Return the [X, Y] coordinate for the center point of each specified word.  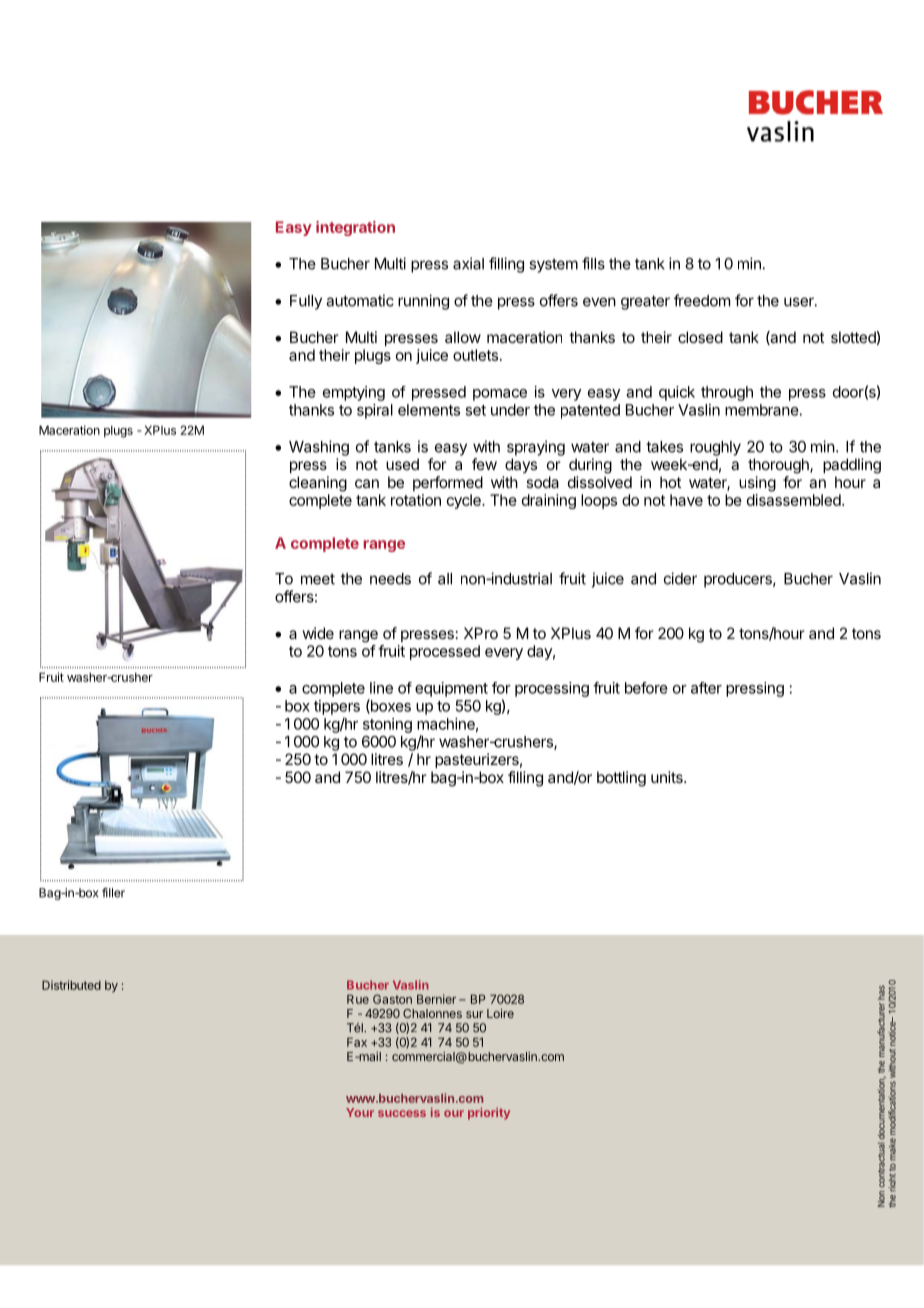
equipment [451, 689]
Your [360, 1112]
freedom [702, 300]
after [706, 688]
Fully [306, 302]
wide [318, 633]
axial [468, 263]
